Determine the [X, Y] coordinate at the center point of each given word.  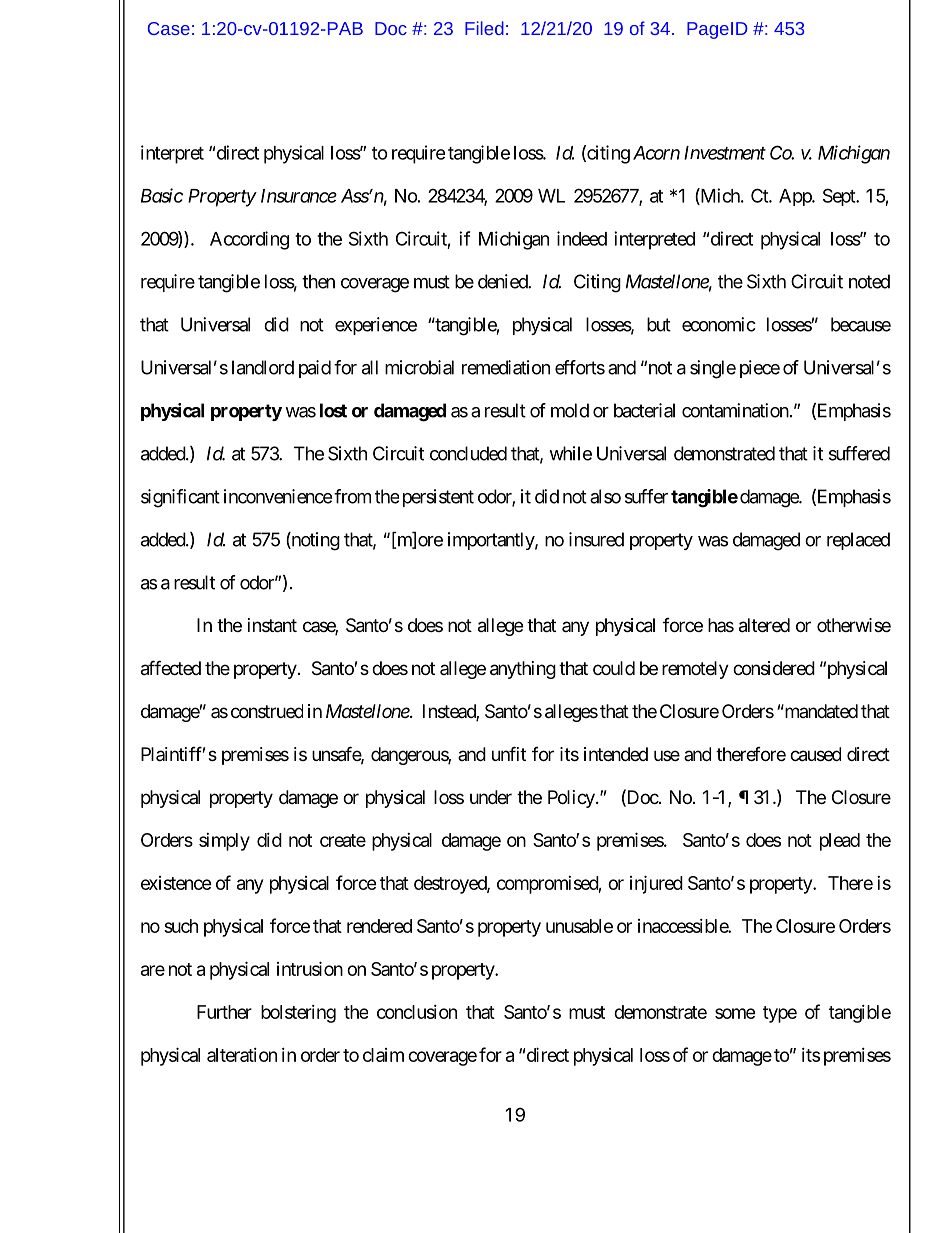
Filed [484, 28]
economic [719, 324]
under [491, 797]
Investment [725, 153]
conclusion [417, 1012]
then [318, 281]
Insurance [299, 196]
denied [503, 281]
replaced [858, 541]
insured [596, 539]
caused [815, 754]
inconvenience [278, 496]
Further [224, 1012]
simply [224, 842]
